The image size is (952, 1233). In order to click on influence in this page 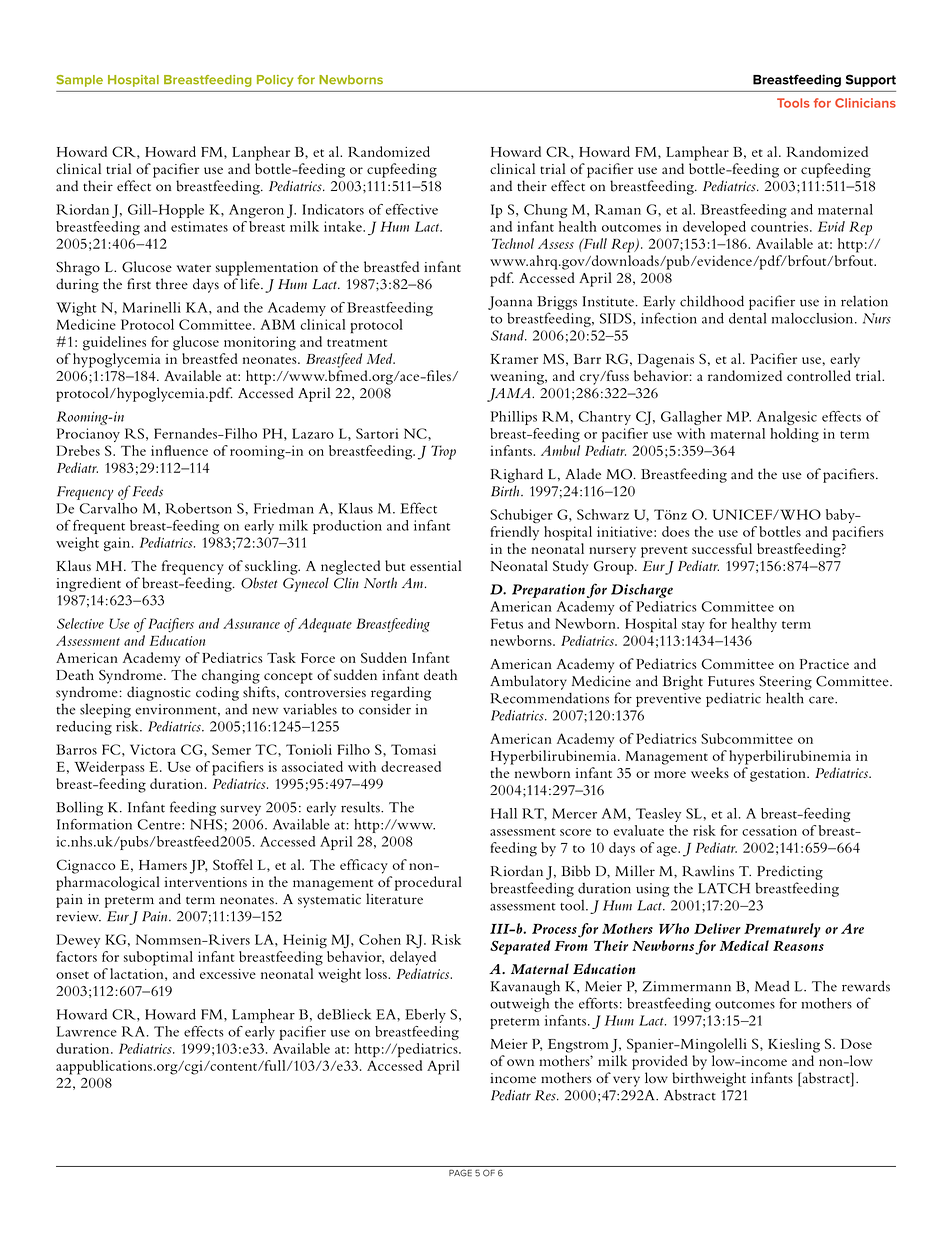, I will do `click(179, 450)`.
